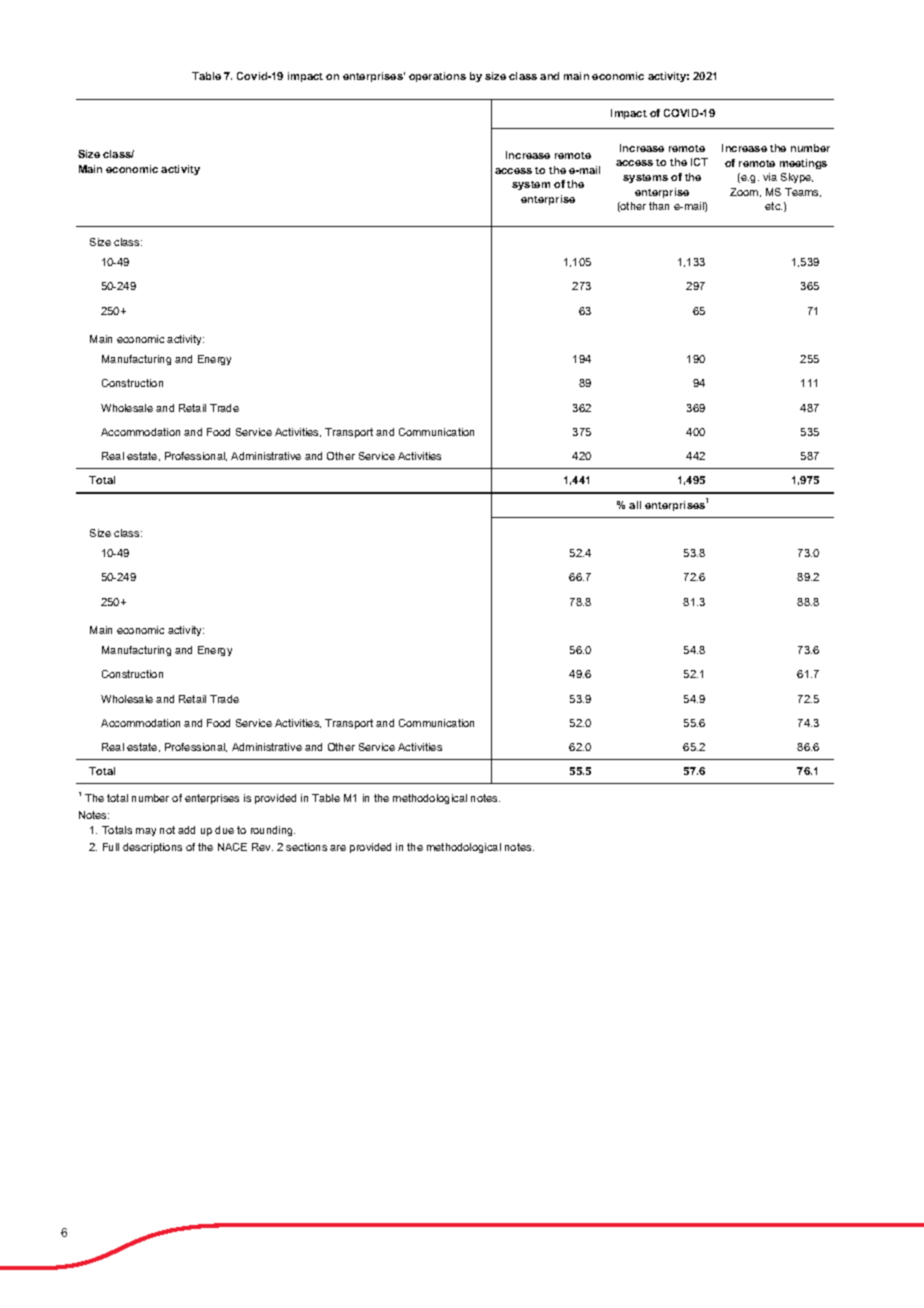 This page has height=1308, width=924. What do you see at coordinates (745, 192) in the page?
I see `Zoom` at bounding box center [745, 192].
